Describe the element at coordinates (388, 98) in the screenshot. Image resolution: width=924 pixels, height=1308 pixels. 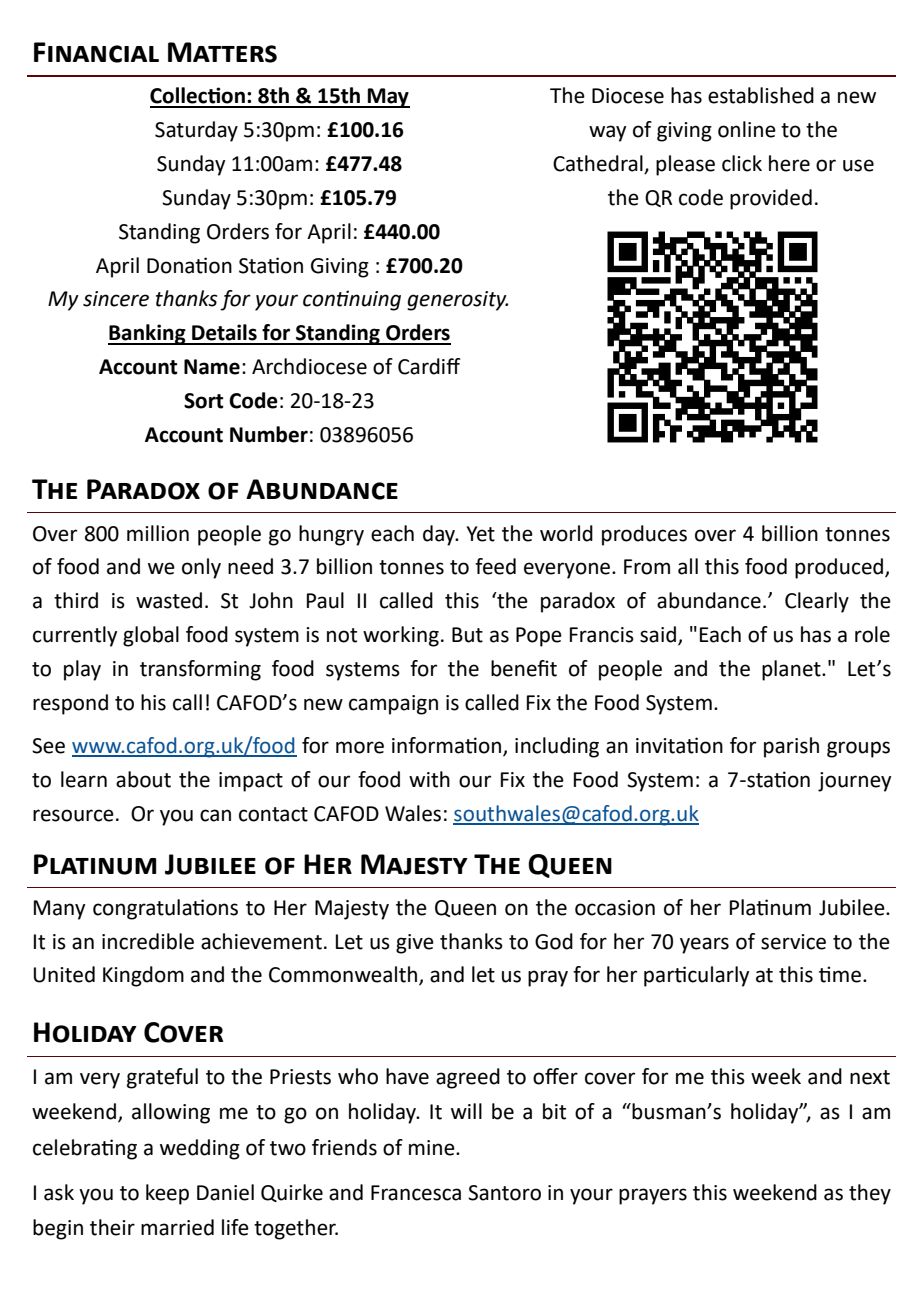
I see `May` at that location.
